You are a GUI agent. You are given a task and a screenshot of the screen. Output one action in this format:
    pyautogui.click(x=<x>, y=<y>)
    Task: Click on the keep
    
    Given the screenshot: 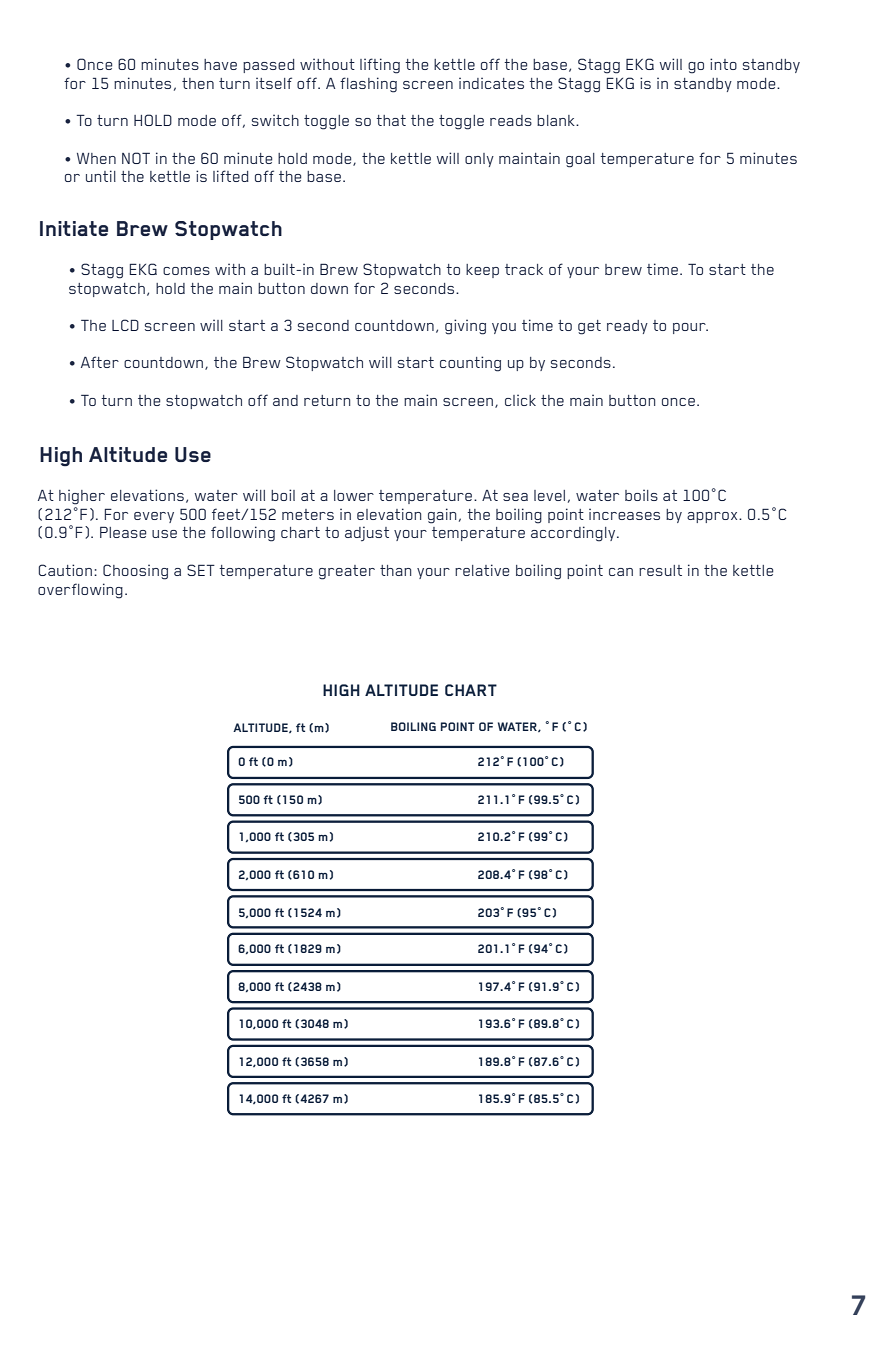 What is the action you would take?
    pyautogui.click(x=482, y=271)
